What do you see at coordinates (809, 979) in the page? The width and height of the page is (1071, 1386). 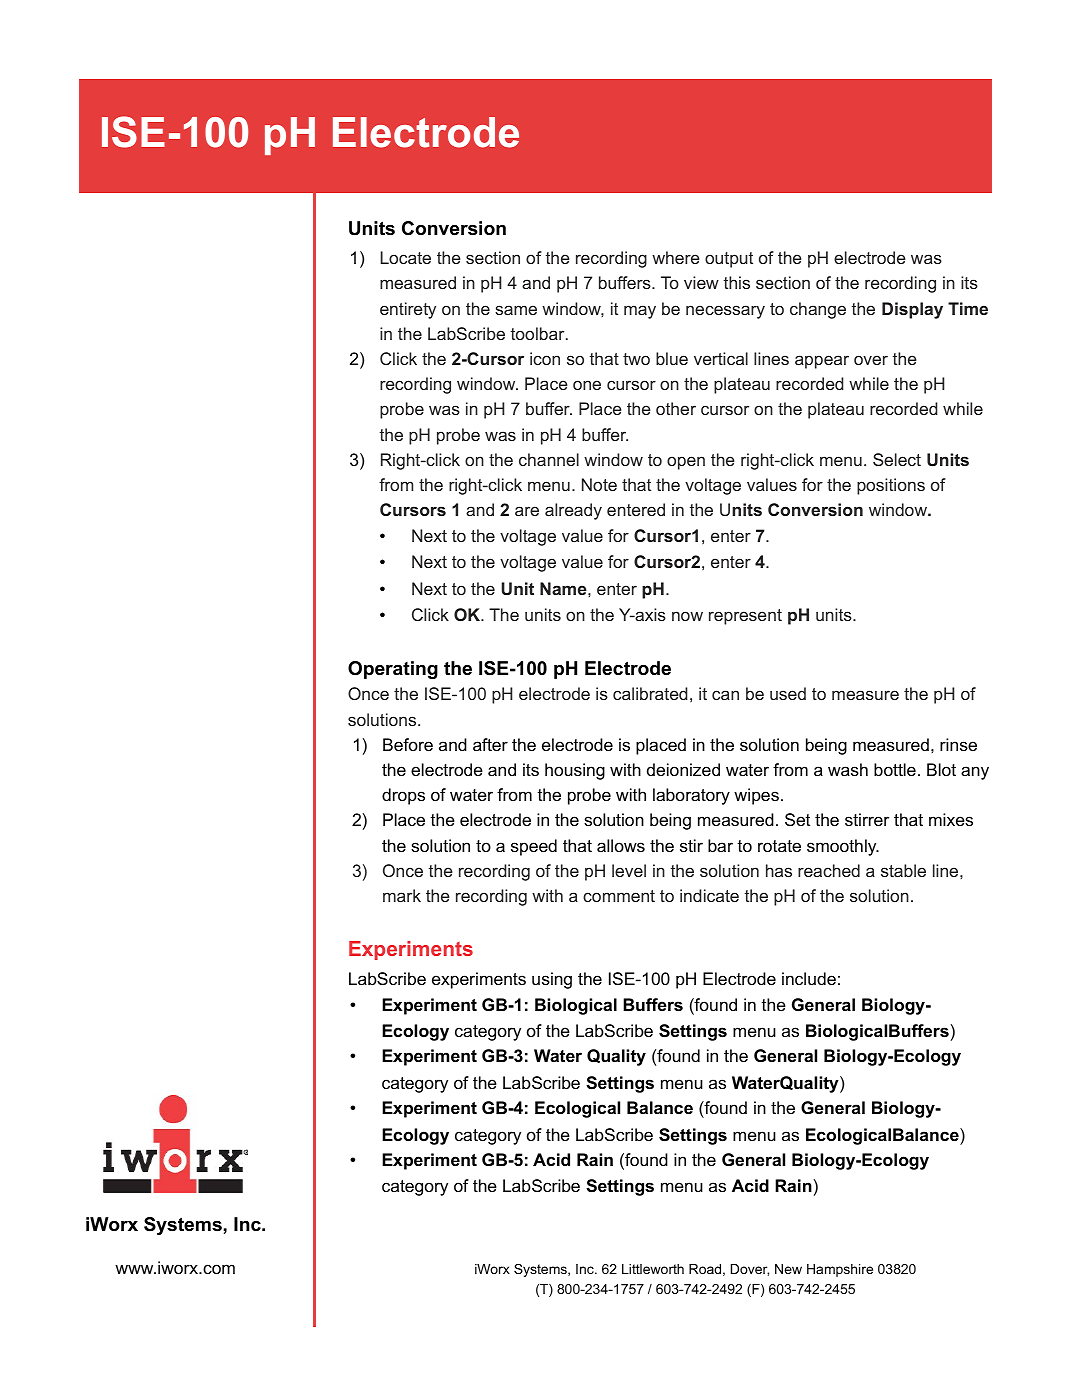 I see `include` at bounding box center [809, 979].
